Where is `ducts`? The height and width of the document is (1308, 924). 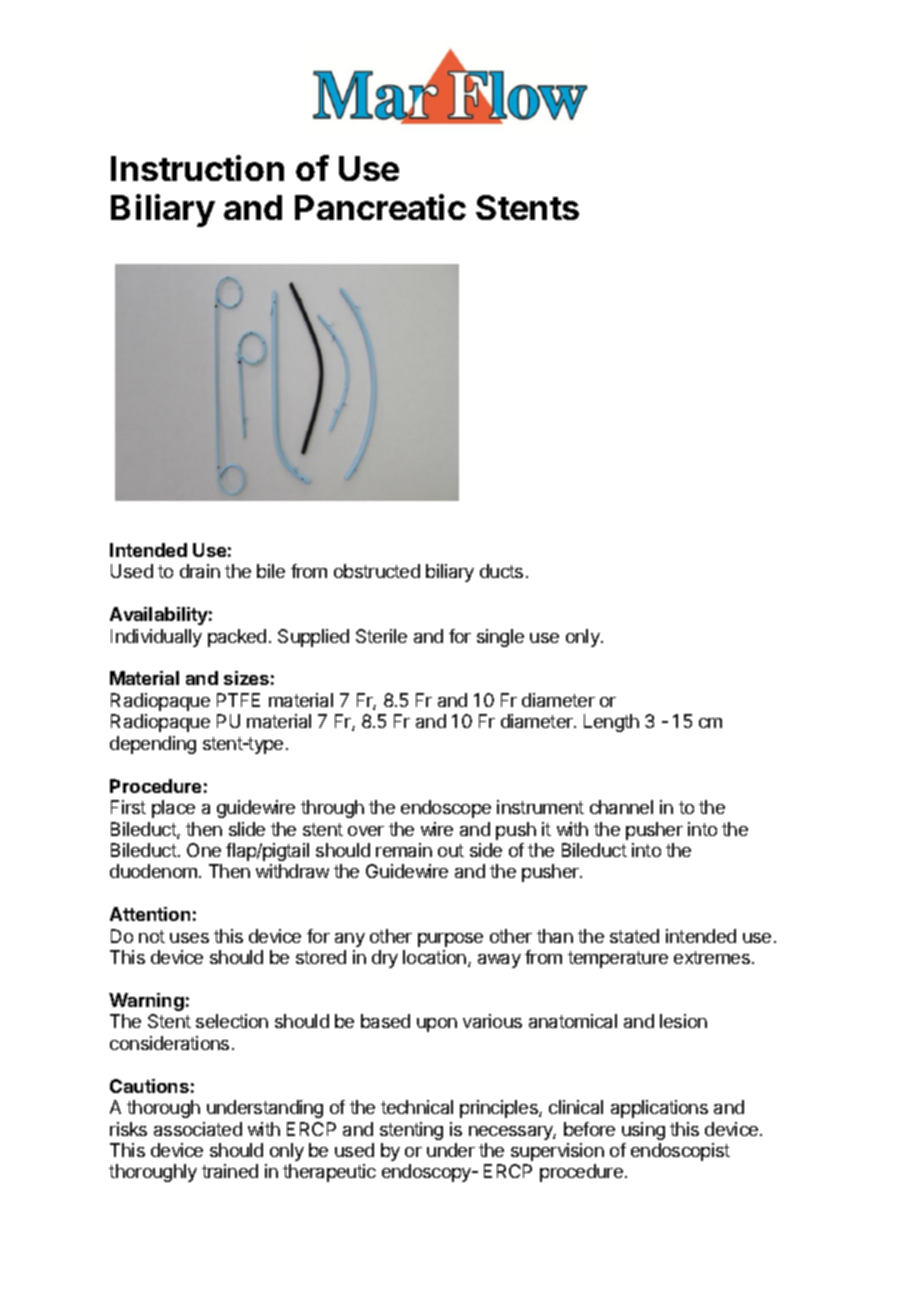
ducts is located at coordinates (501, 571).
